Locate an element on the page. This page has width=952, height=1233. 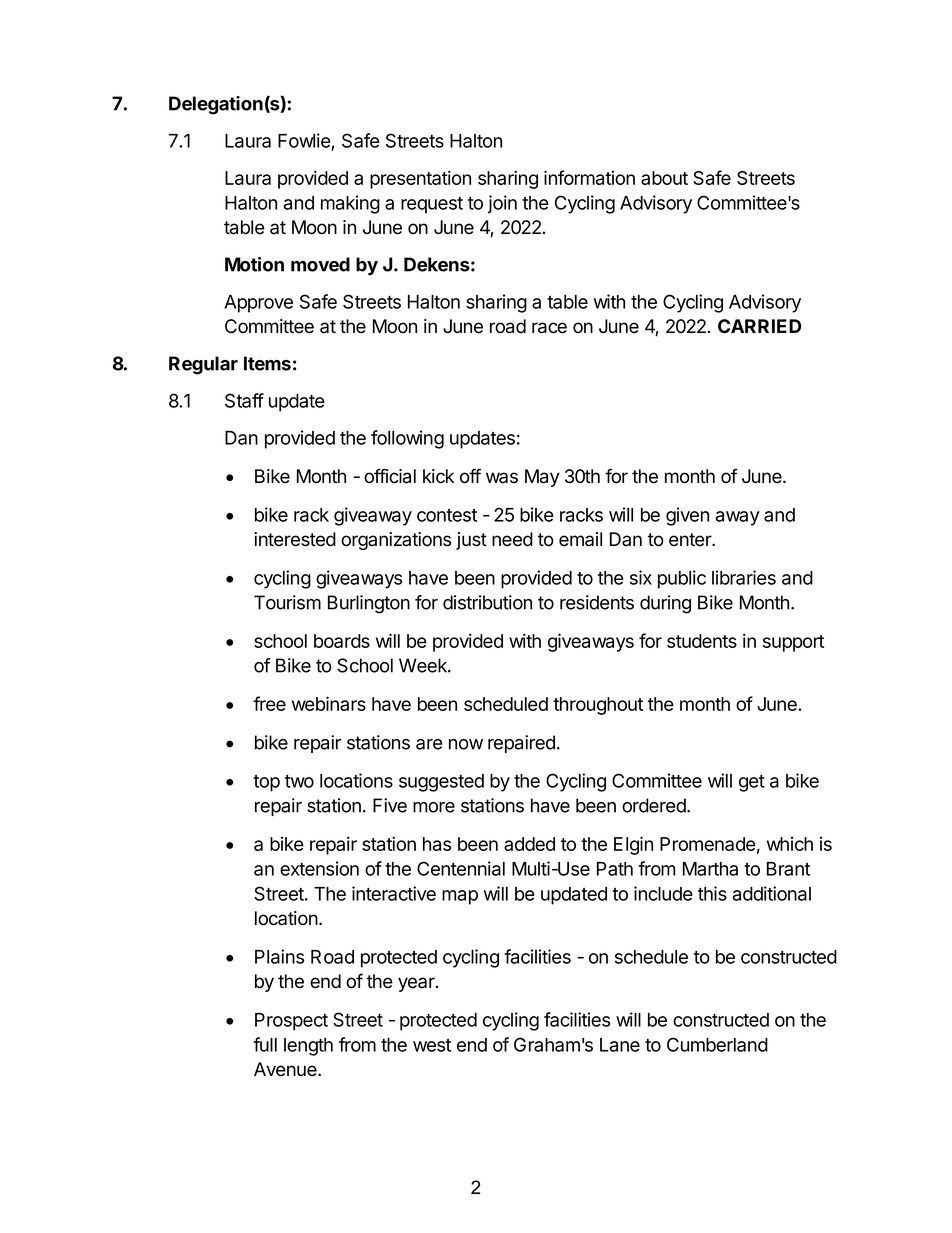
students is located at coordinates (702, 641).
